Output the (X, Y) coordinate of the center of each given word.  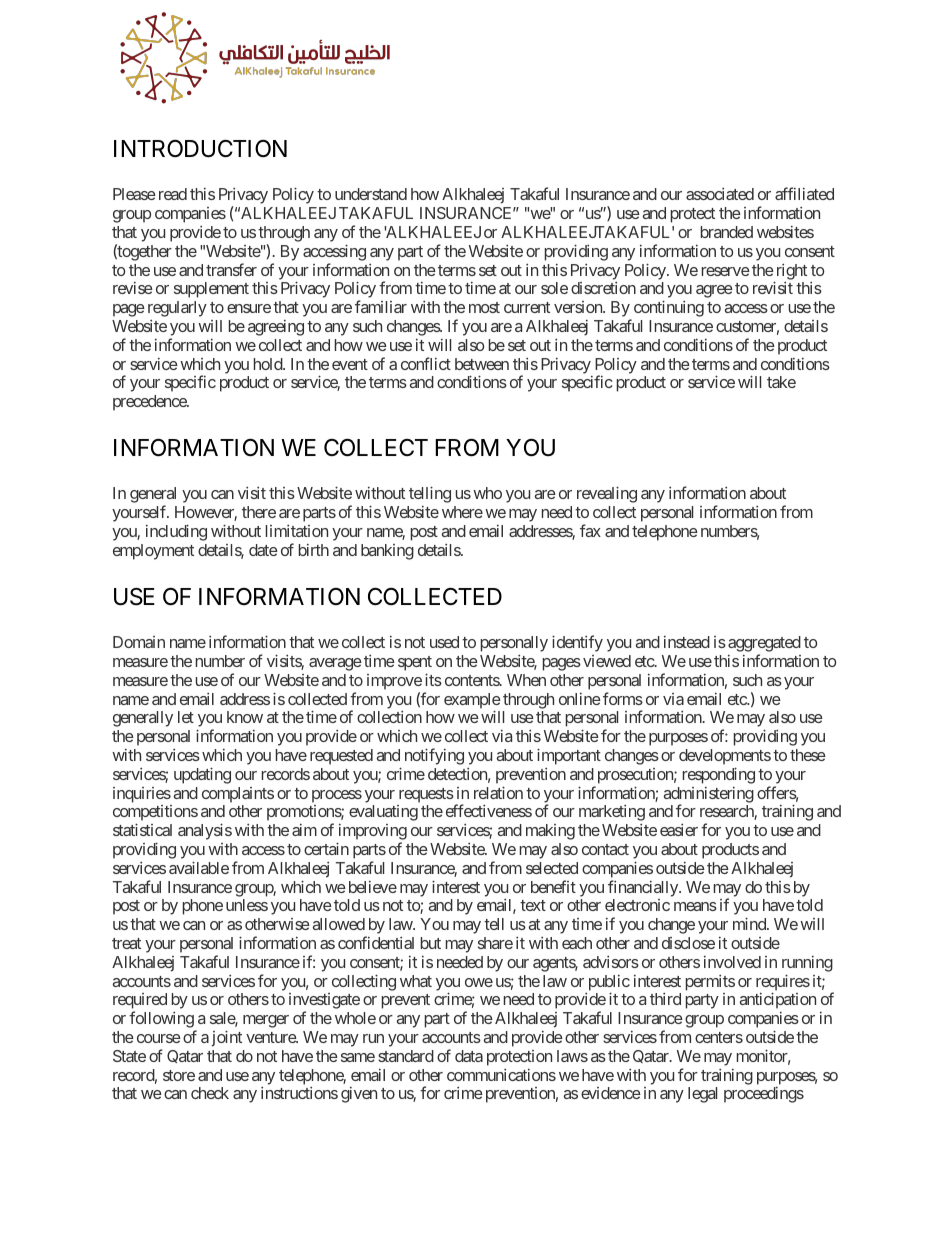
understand (371, 194)
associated (720, 194)
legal (702, 1095)
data (469, 1056)
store (179, 1075)
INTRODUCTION (200, 149)
